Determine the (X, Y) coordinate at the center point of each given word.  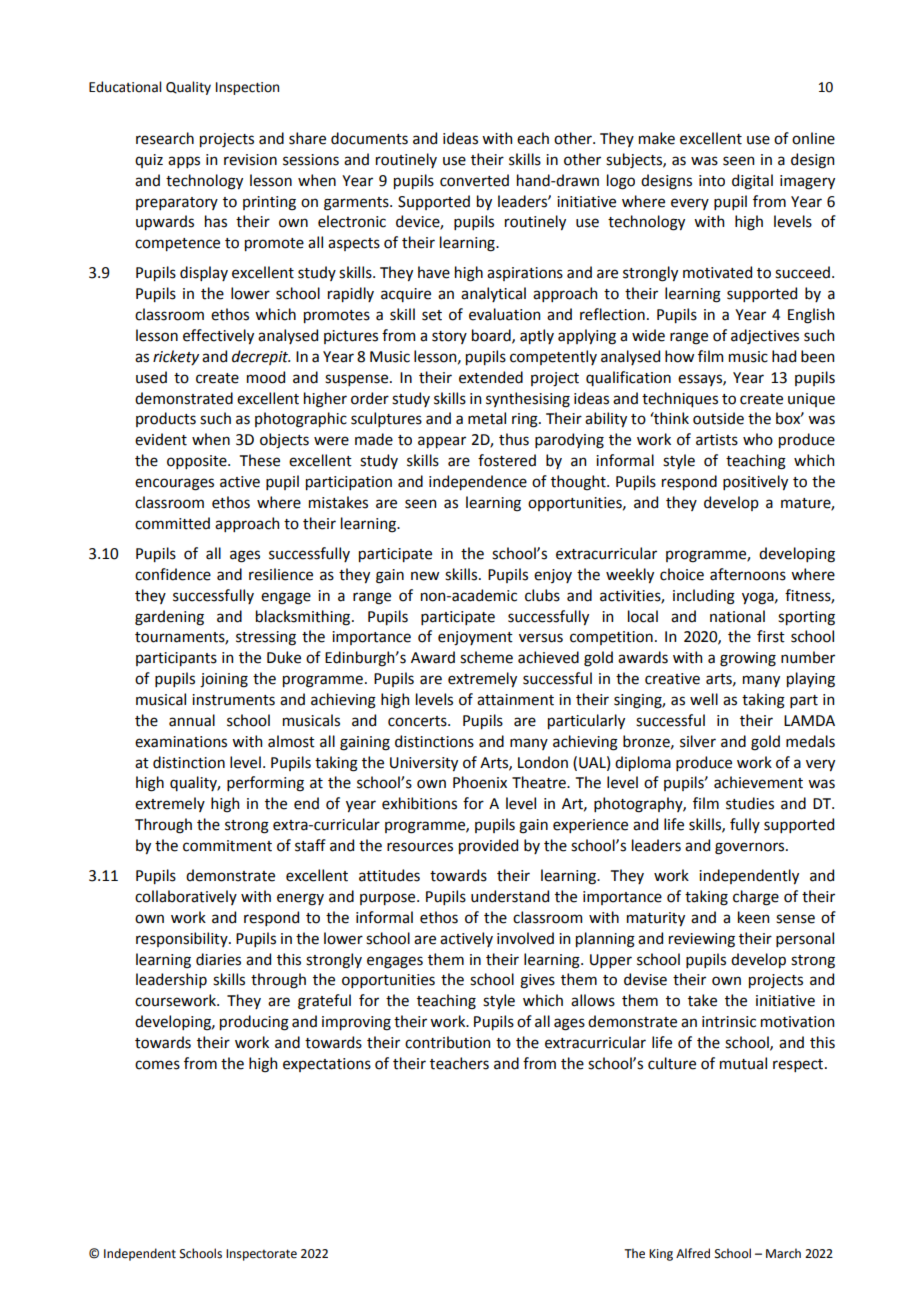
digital (752, 182)
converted (474, 180)
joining (224, 680)
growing (748, 659)
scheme (486, 657)
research (165, 138)
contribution (447, 1042)
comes (157, 1065)
